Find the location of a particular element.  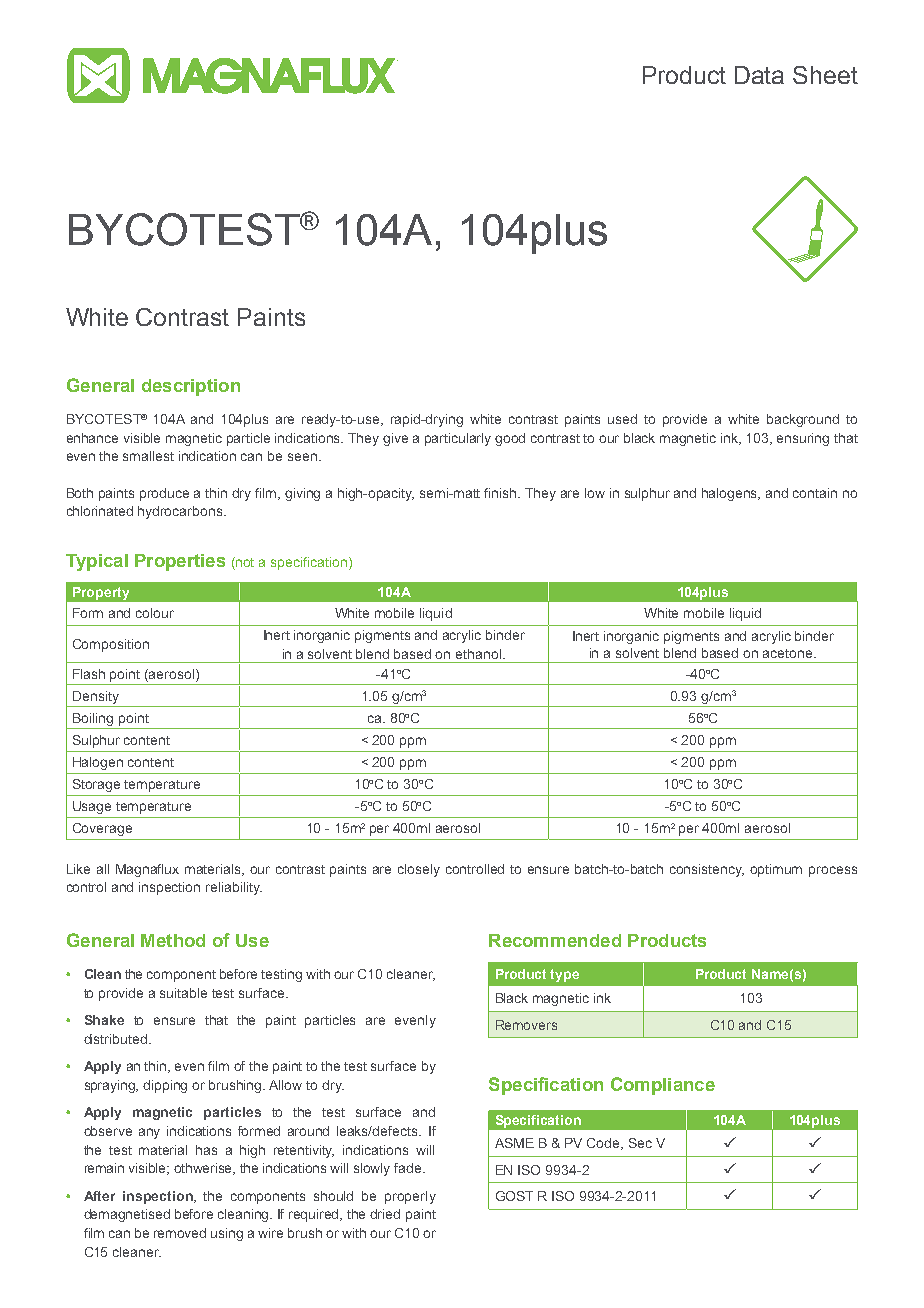

smallest is located at coordinates (148, 456).
